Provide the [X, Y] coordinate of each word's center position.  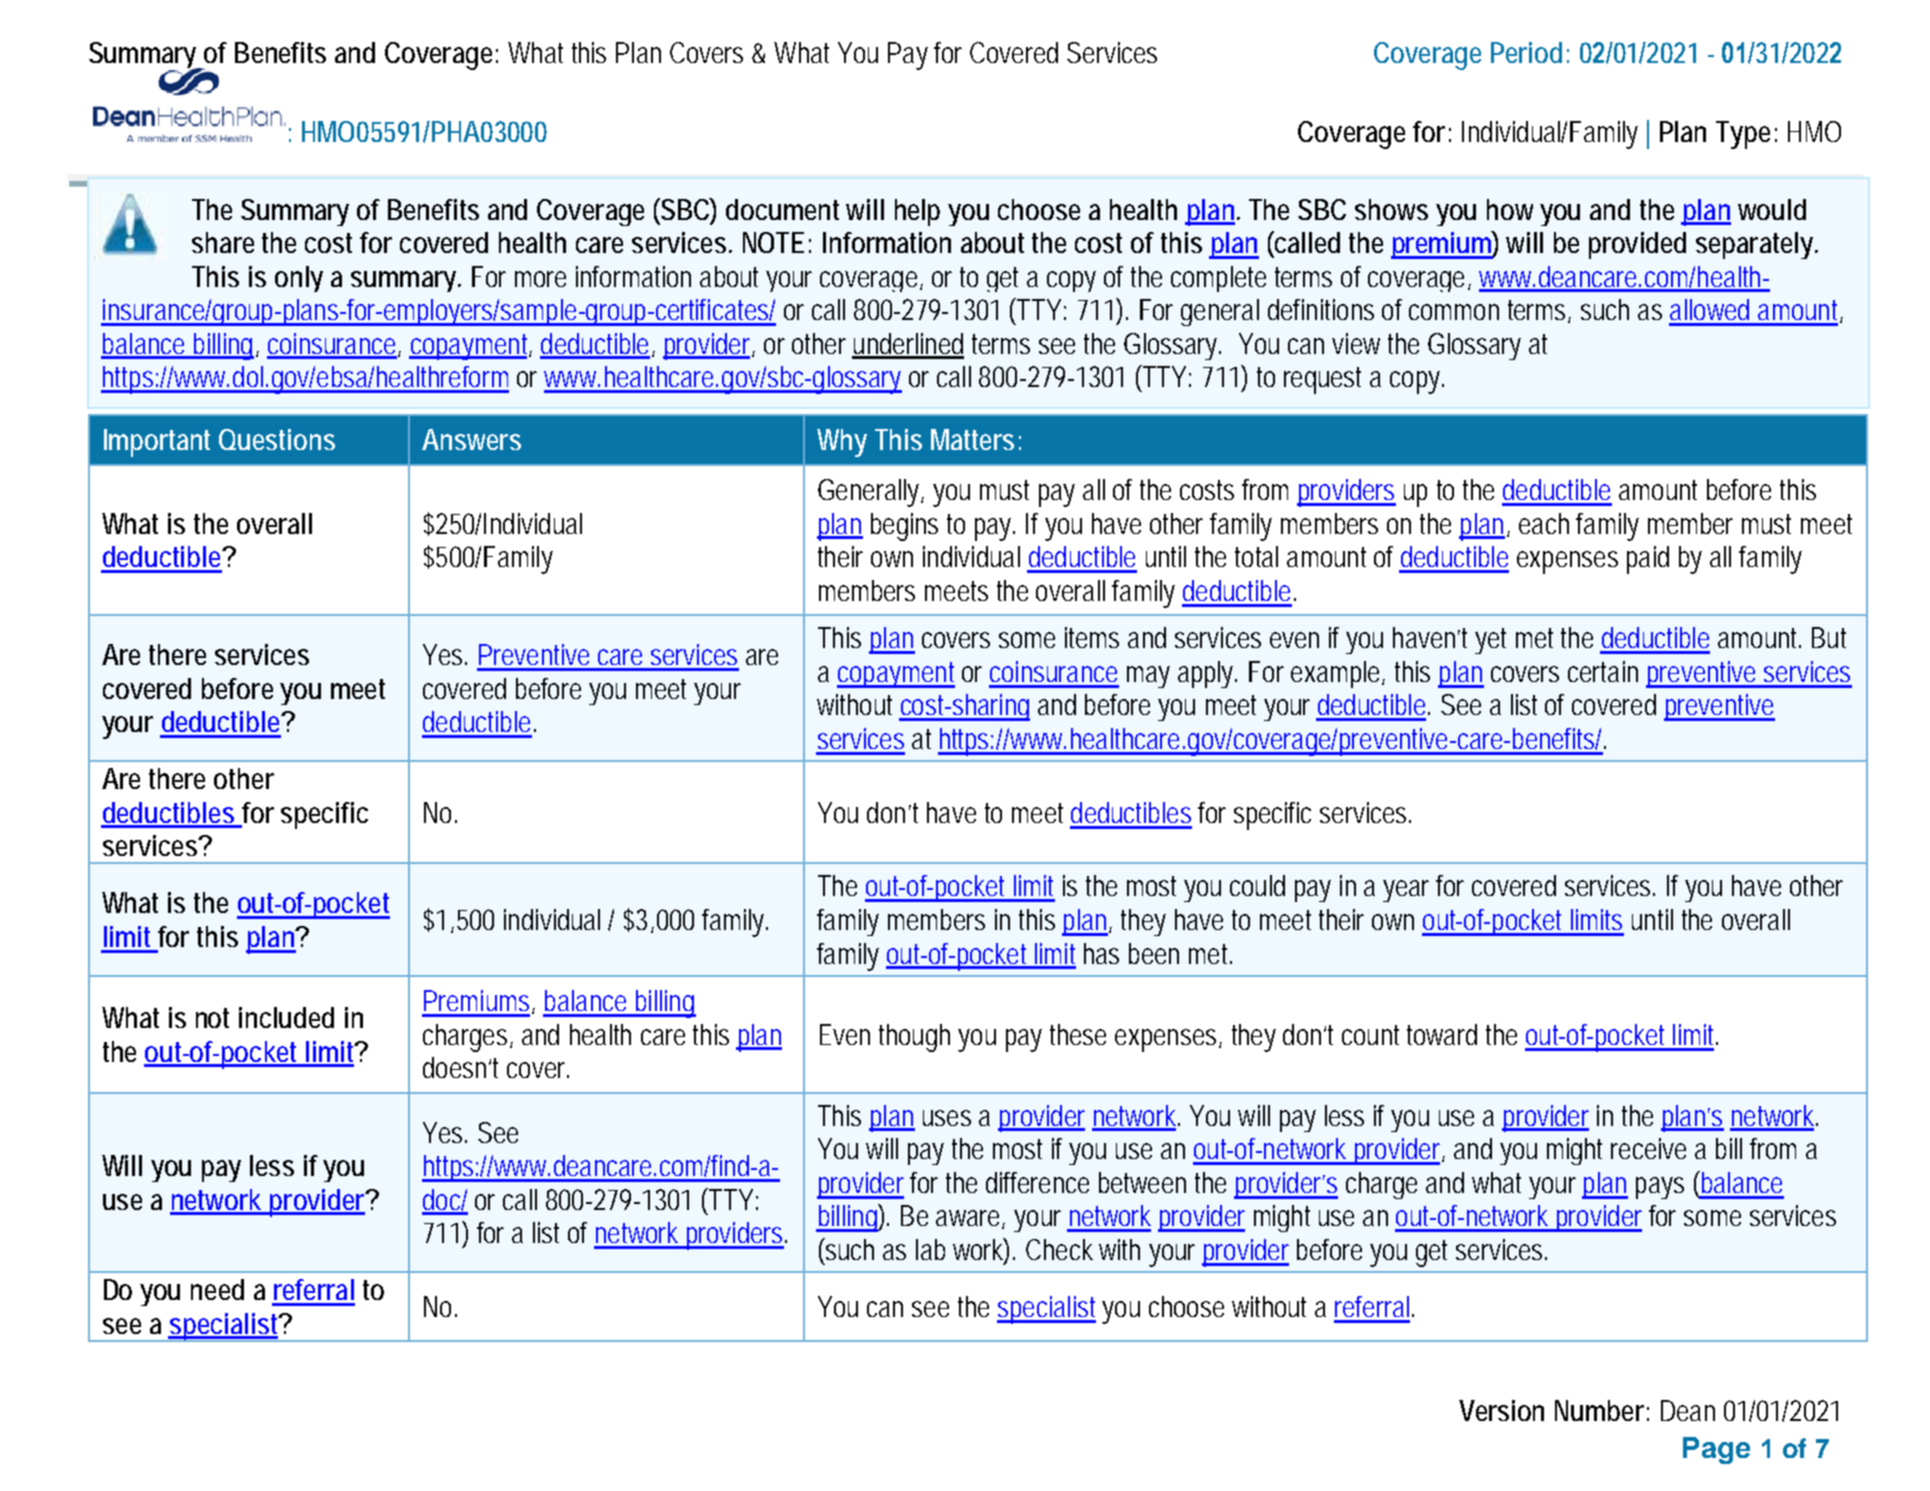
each [1544, 523]
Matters [972, 439]
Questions [277, 439]
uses [947, 1118]
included [286, 1017]
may [1148, 677]
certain [1603, 671]
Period [1526, 52]
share [223, 242]
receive [1648, 1148]
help [917, 212]
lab [930, 1249]
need [217, 1289]
